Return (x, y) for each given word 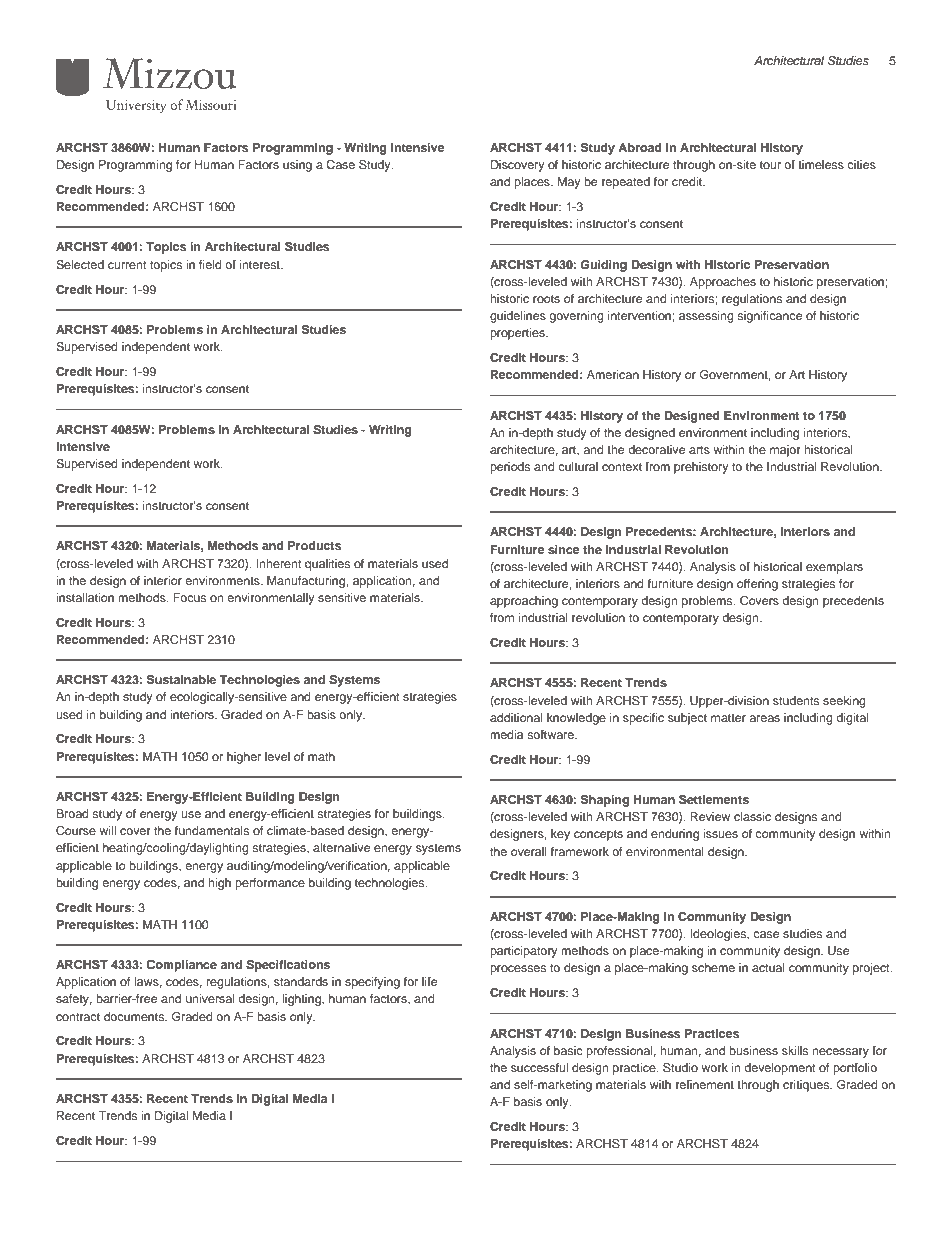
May (569, 183)
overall (529, 851)
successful (539, 1067)
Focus (189, 597)
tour (770, 165)
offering (757, 585)
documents (135, 1016)
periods (510, 468)
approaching (524, 602)
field (210, 264)
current (127, 265)
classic (752, 816)
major (785, 451)
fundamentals (212, 830)
